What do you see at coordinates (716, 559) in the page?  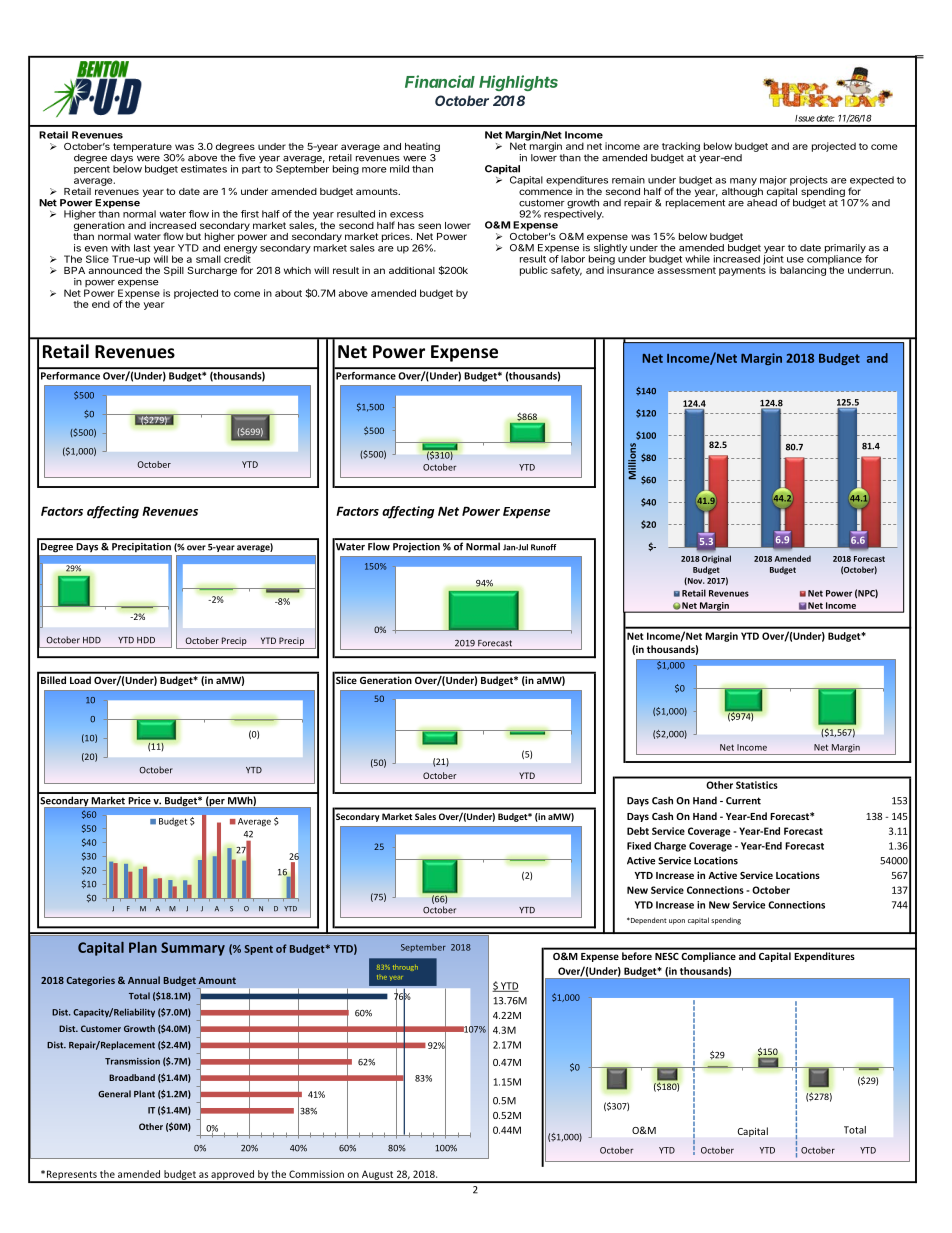 I see `Original` at bounding box center [716, 559].
